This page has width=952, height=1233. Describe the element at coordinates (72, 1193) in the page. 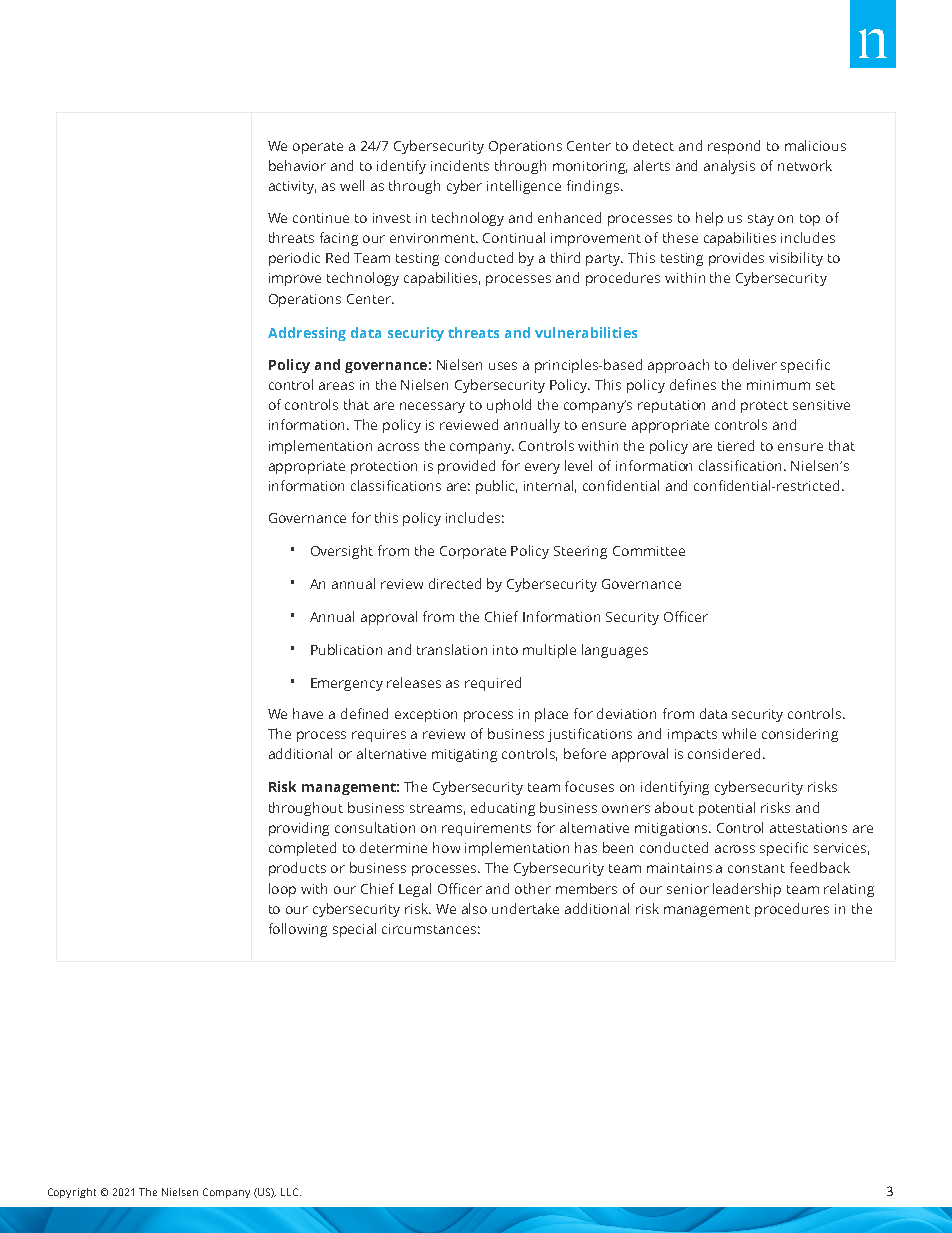

I see `Copyright` at that location.
